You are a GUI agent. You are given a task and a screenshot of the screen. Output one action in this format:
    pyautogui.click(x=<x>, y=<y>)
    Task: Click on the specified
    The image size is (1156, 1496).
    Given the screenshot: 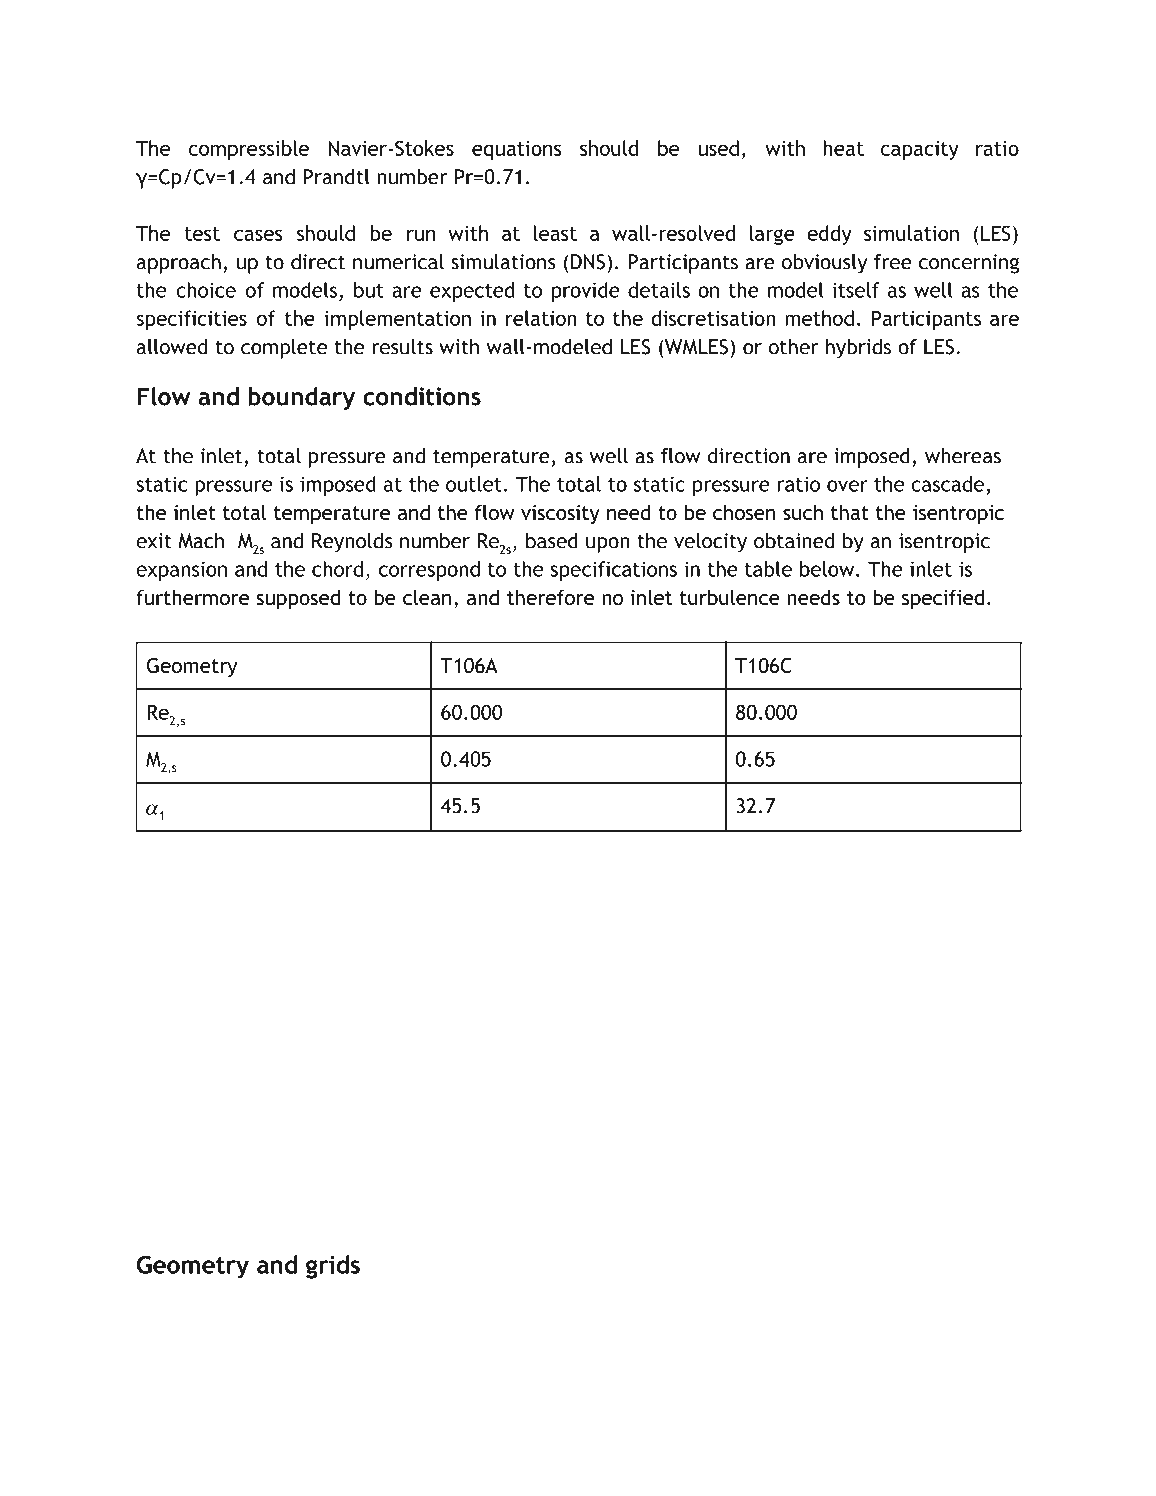 What is the action you would take?
    pyautogui.click(x=943, y=599)
